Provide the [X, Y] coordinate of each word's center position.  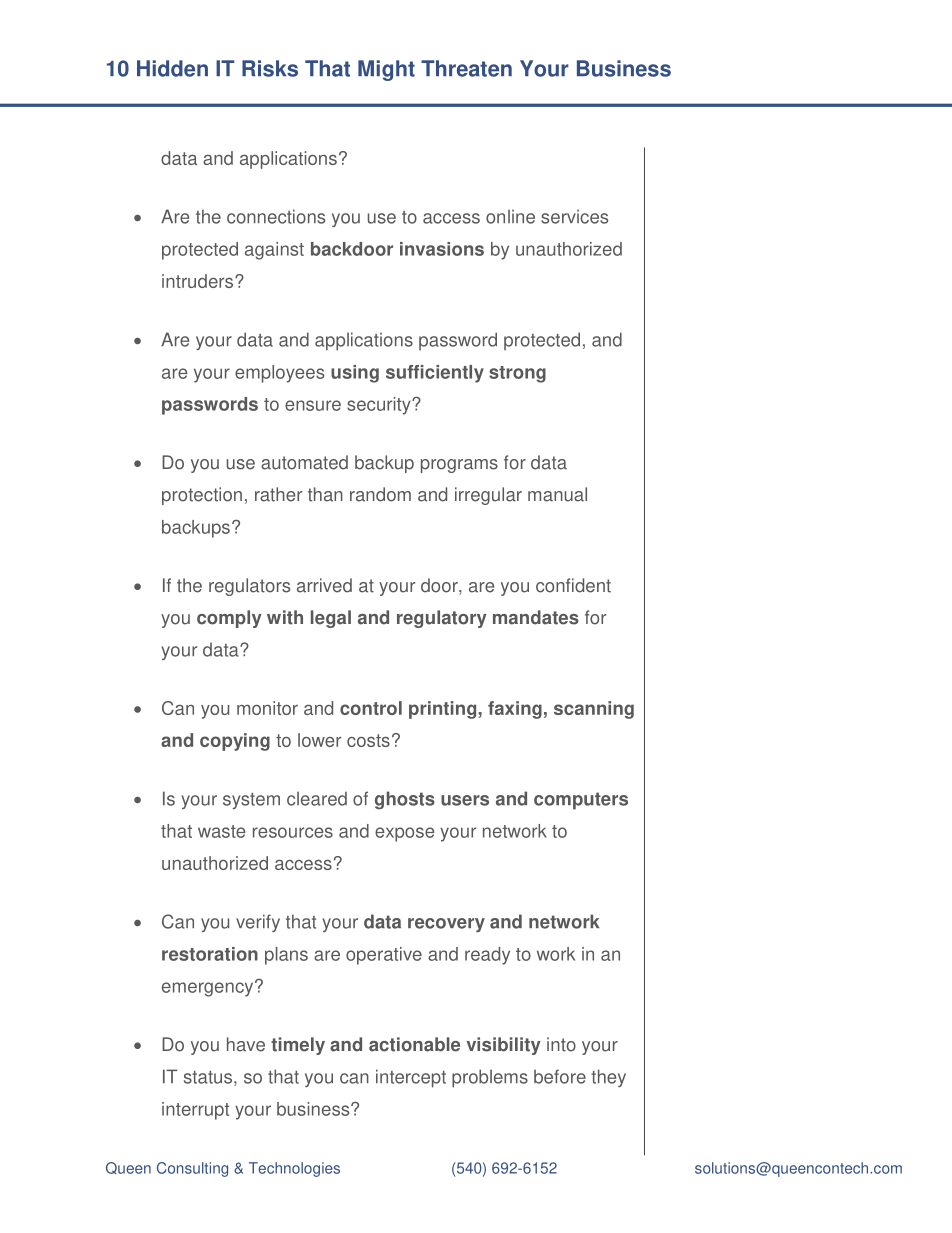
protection [202, 496]
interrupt [195, 1111]
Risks [270, 68]
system [251, 801]
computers [581, 801]
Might [386, 70]
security [380, 406]
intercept [411, 1078]
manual [557, 494]
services [574, 216]
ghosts [405, 800]
